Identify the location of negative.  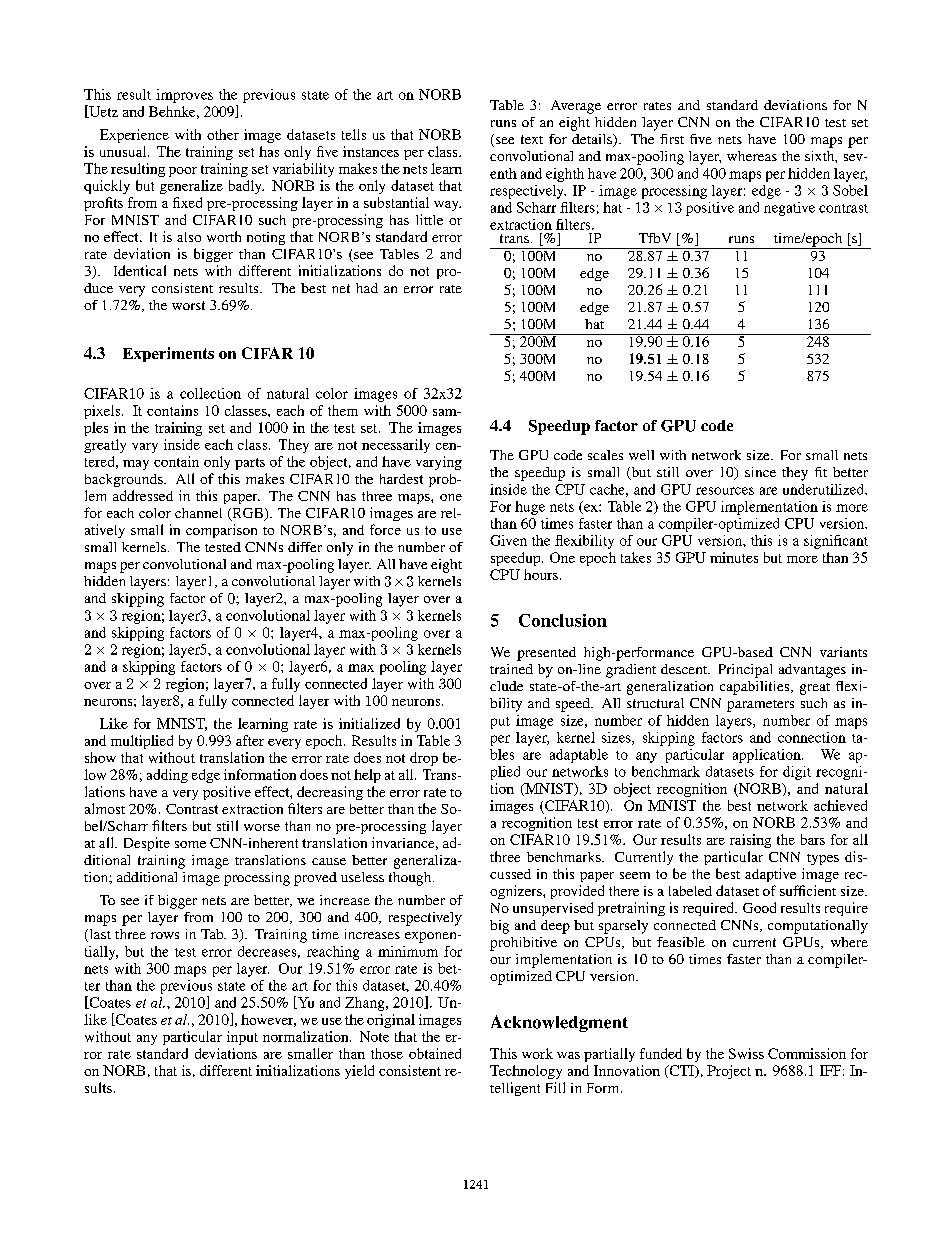
(789, 209).
